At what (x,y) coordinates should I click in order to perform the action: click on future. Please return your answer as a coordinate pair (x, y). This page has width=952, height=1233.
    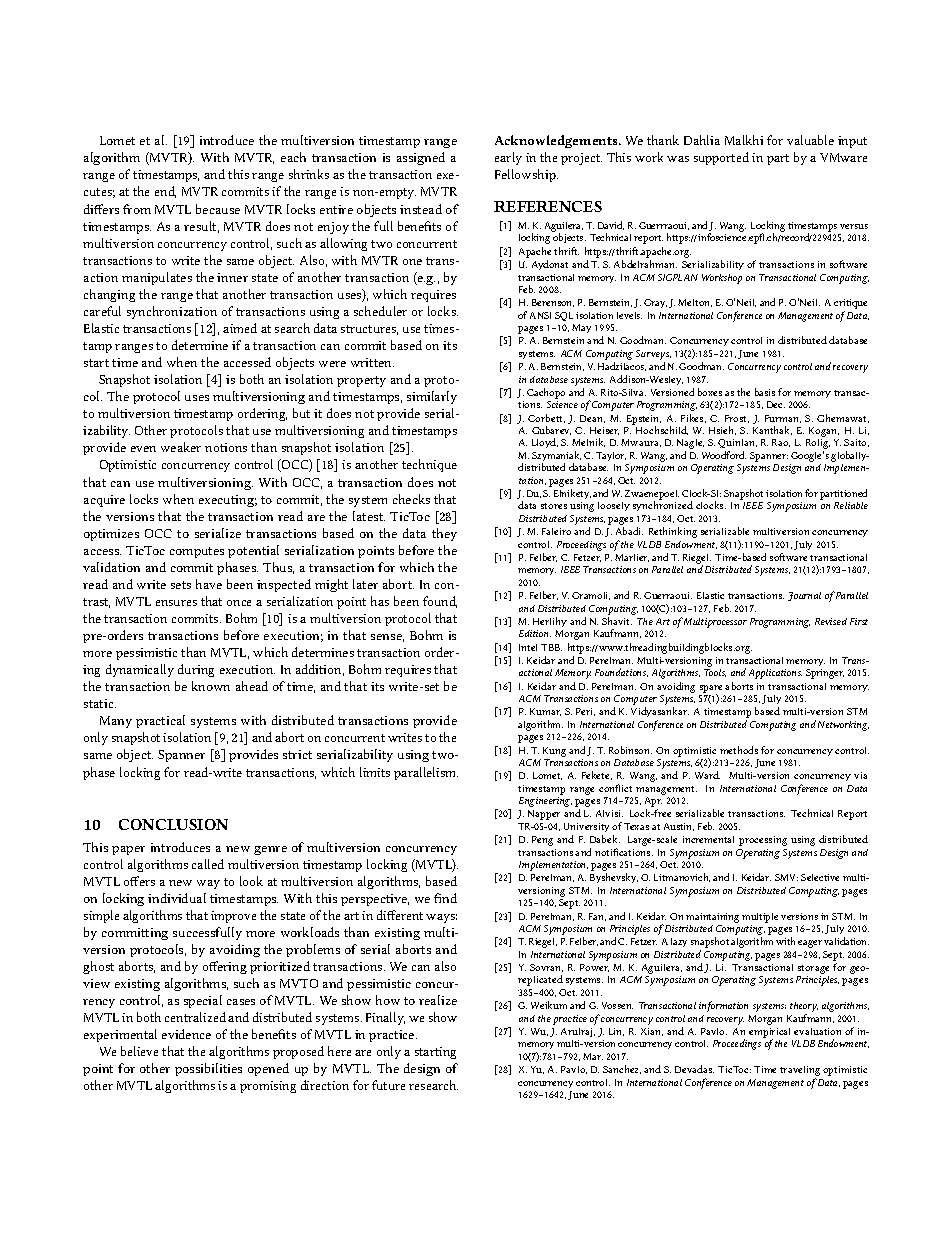
    Looking at the image, I should click on (388, 1085).
